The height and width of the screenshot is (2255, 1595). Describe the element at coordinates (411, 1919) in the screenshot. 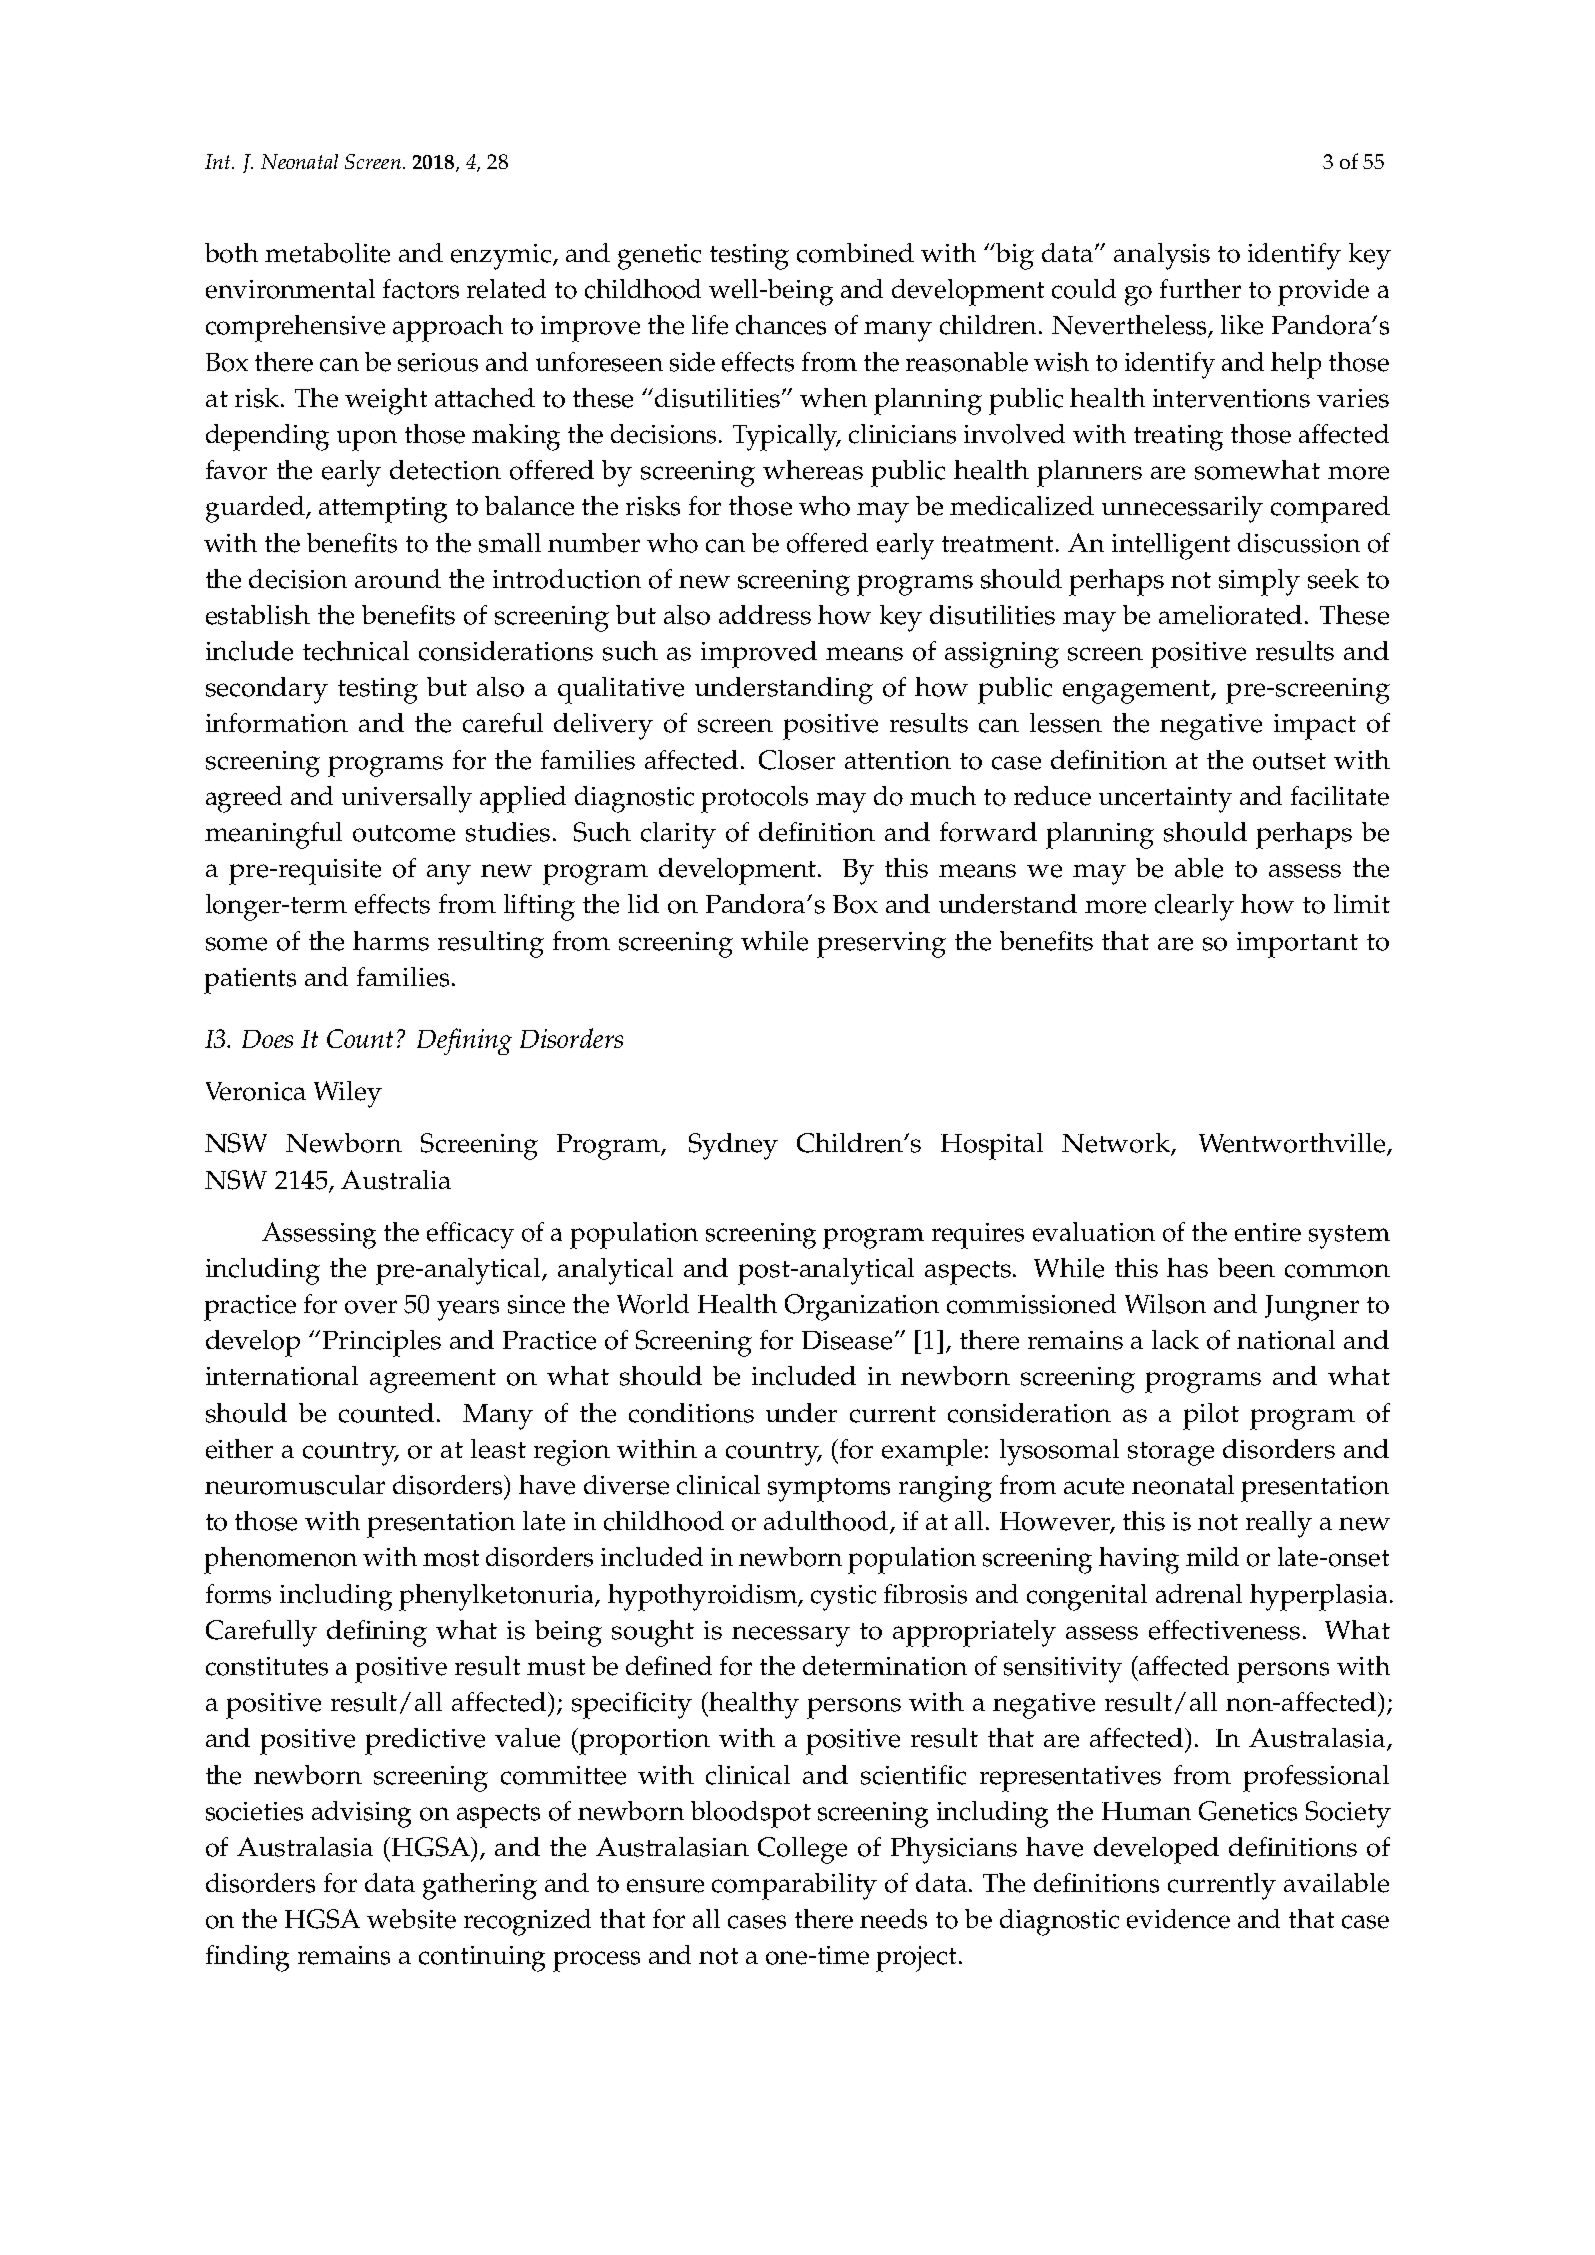

I see `website` at that location.
